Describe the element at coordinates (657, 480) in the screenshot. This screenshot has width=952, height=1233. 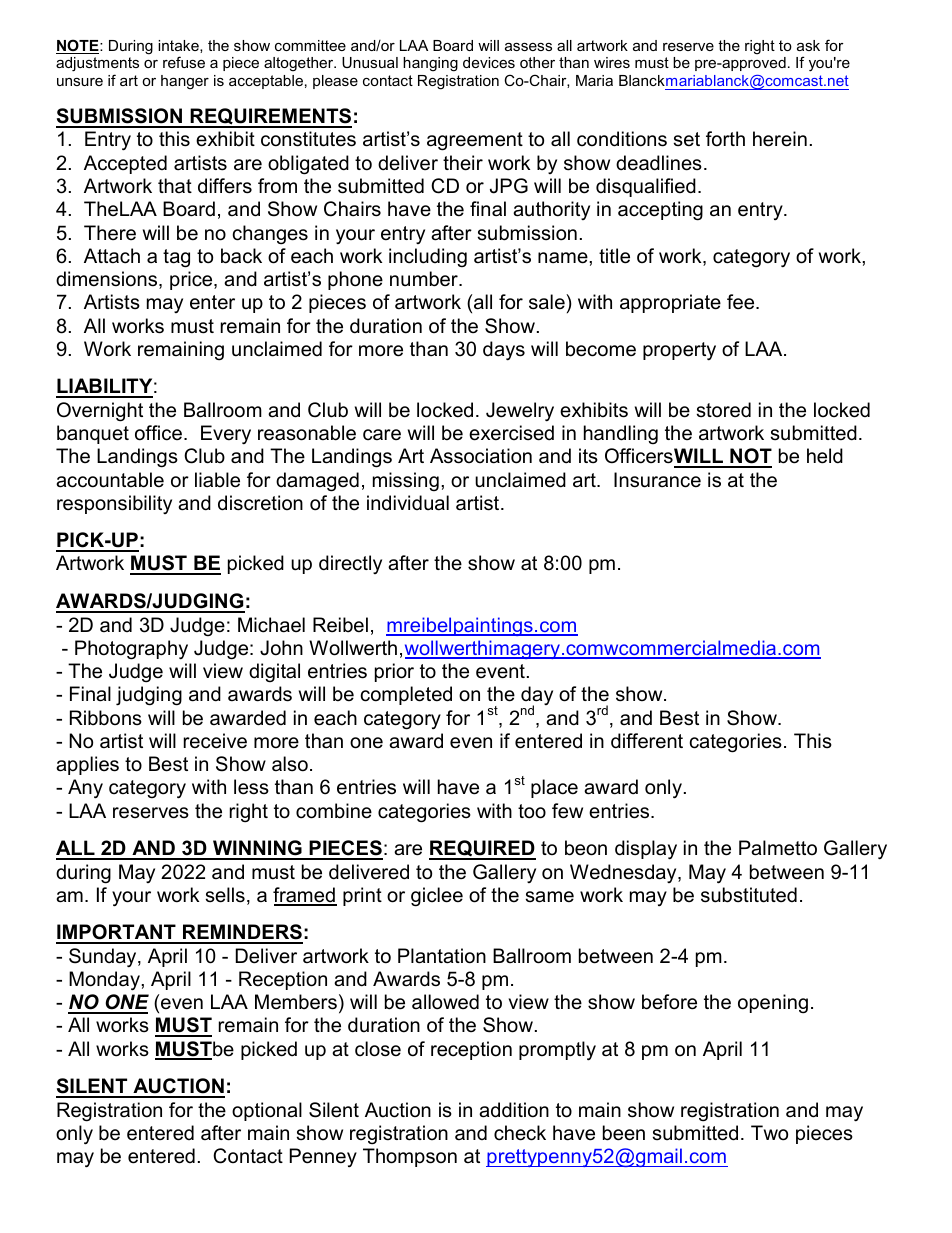
I see `Insurance` at that location.
